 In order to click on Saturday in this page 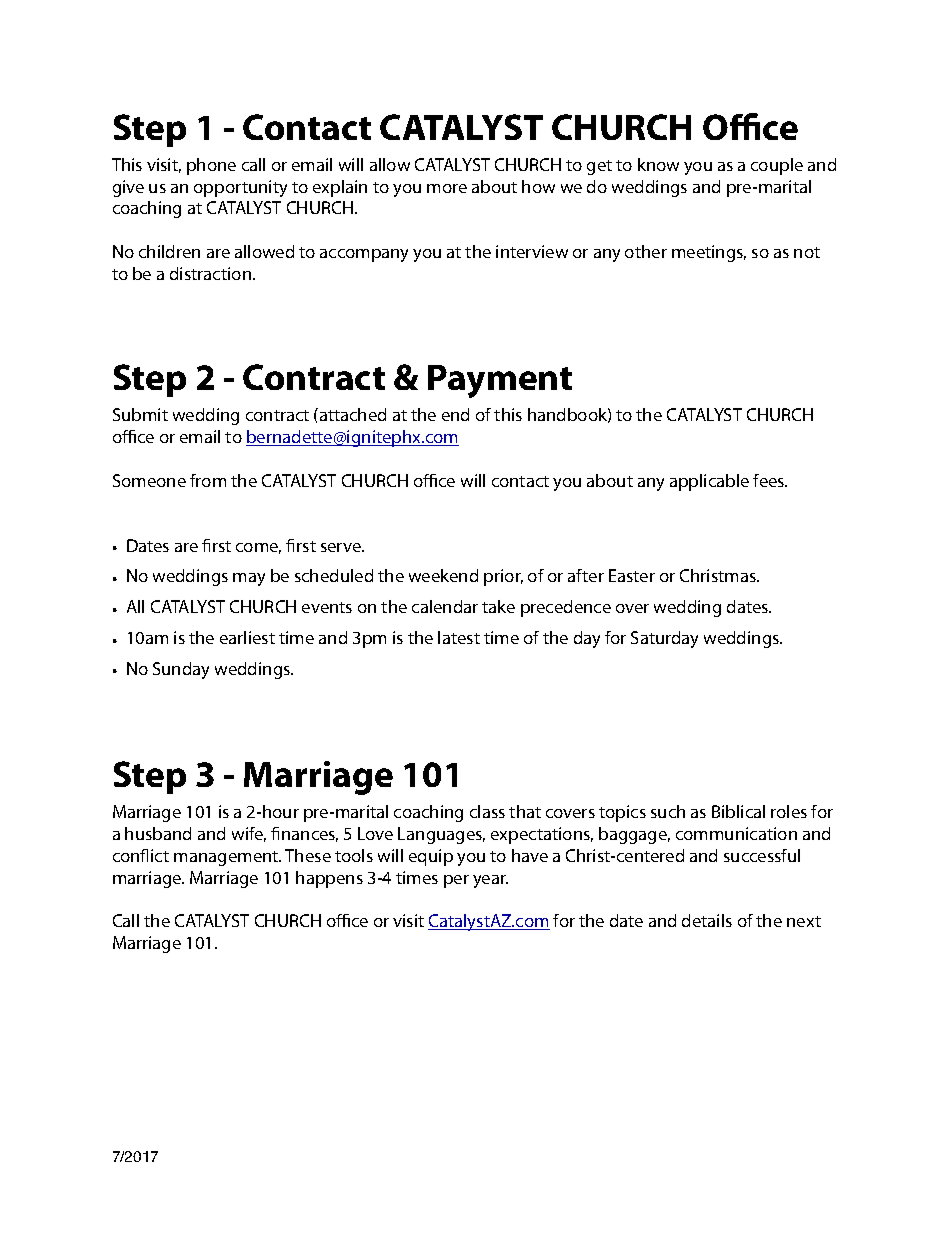, I will do `click(664, 639)`.
